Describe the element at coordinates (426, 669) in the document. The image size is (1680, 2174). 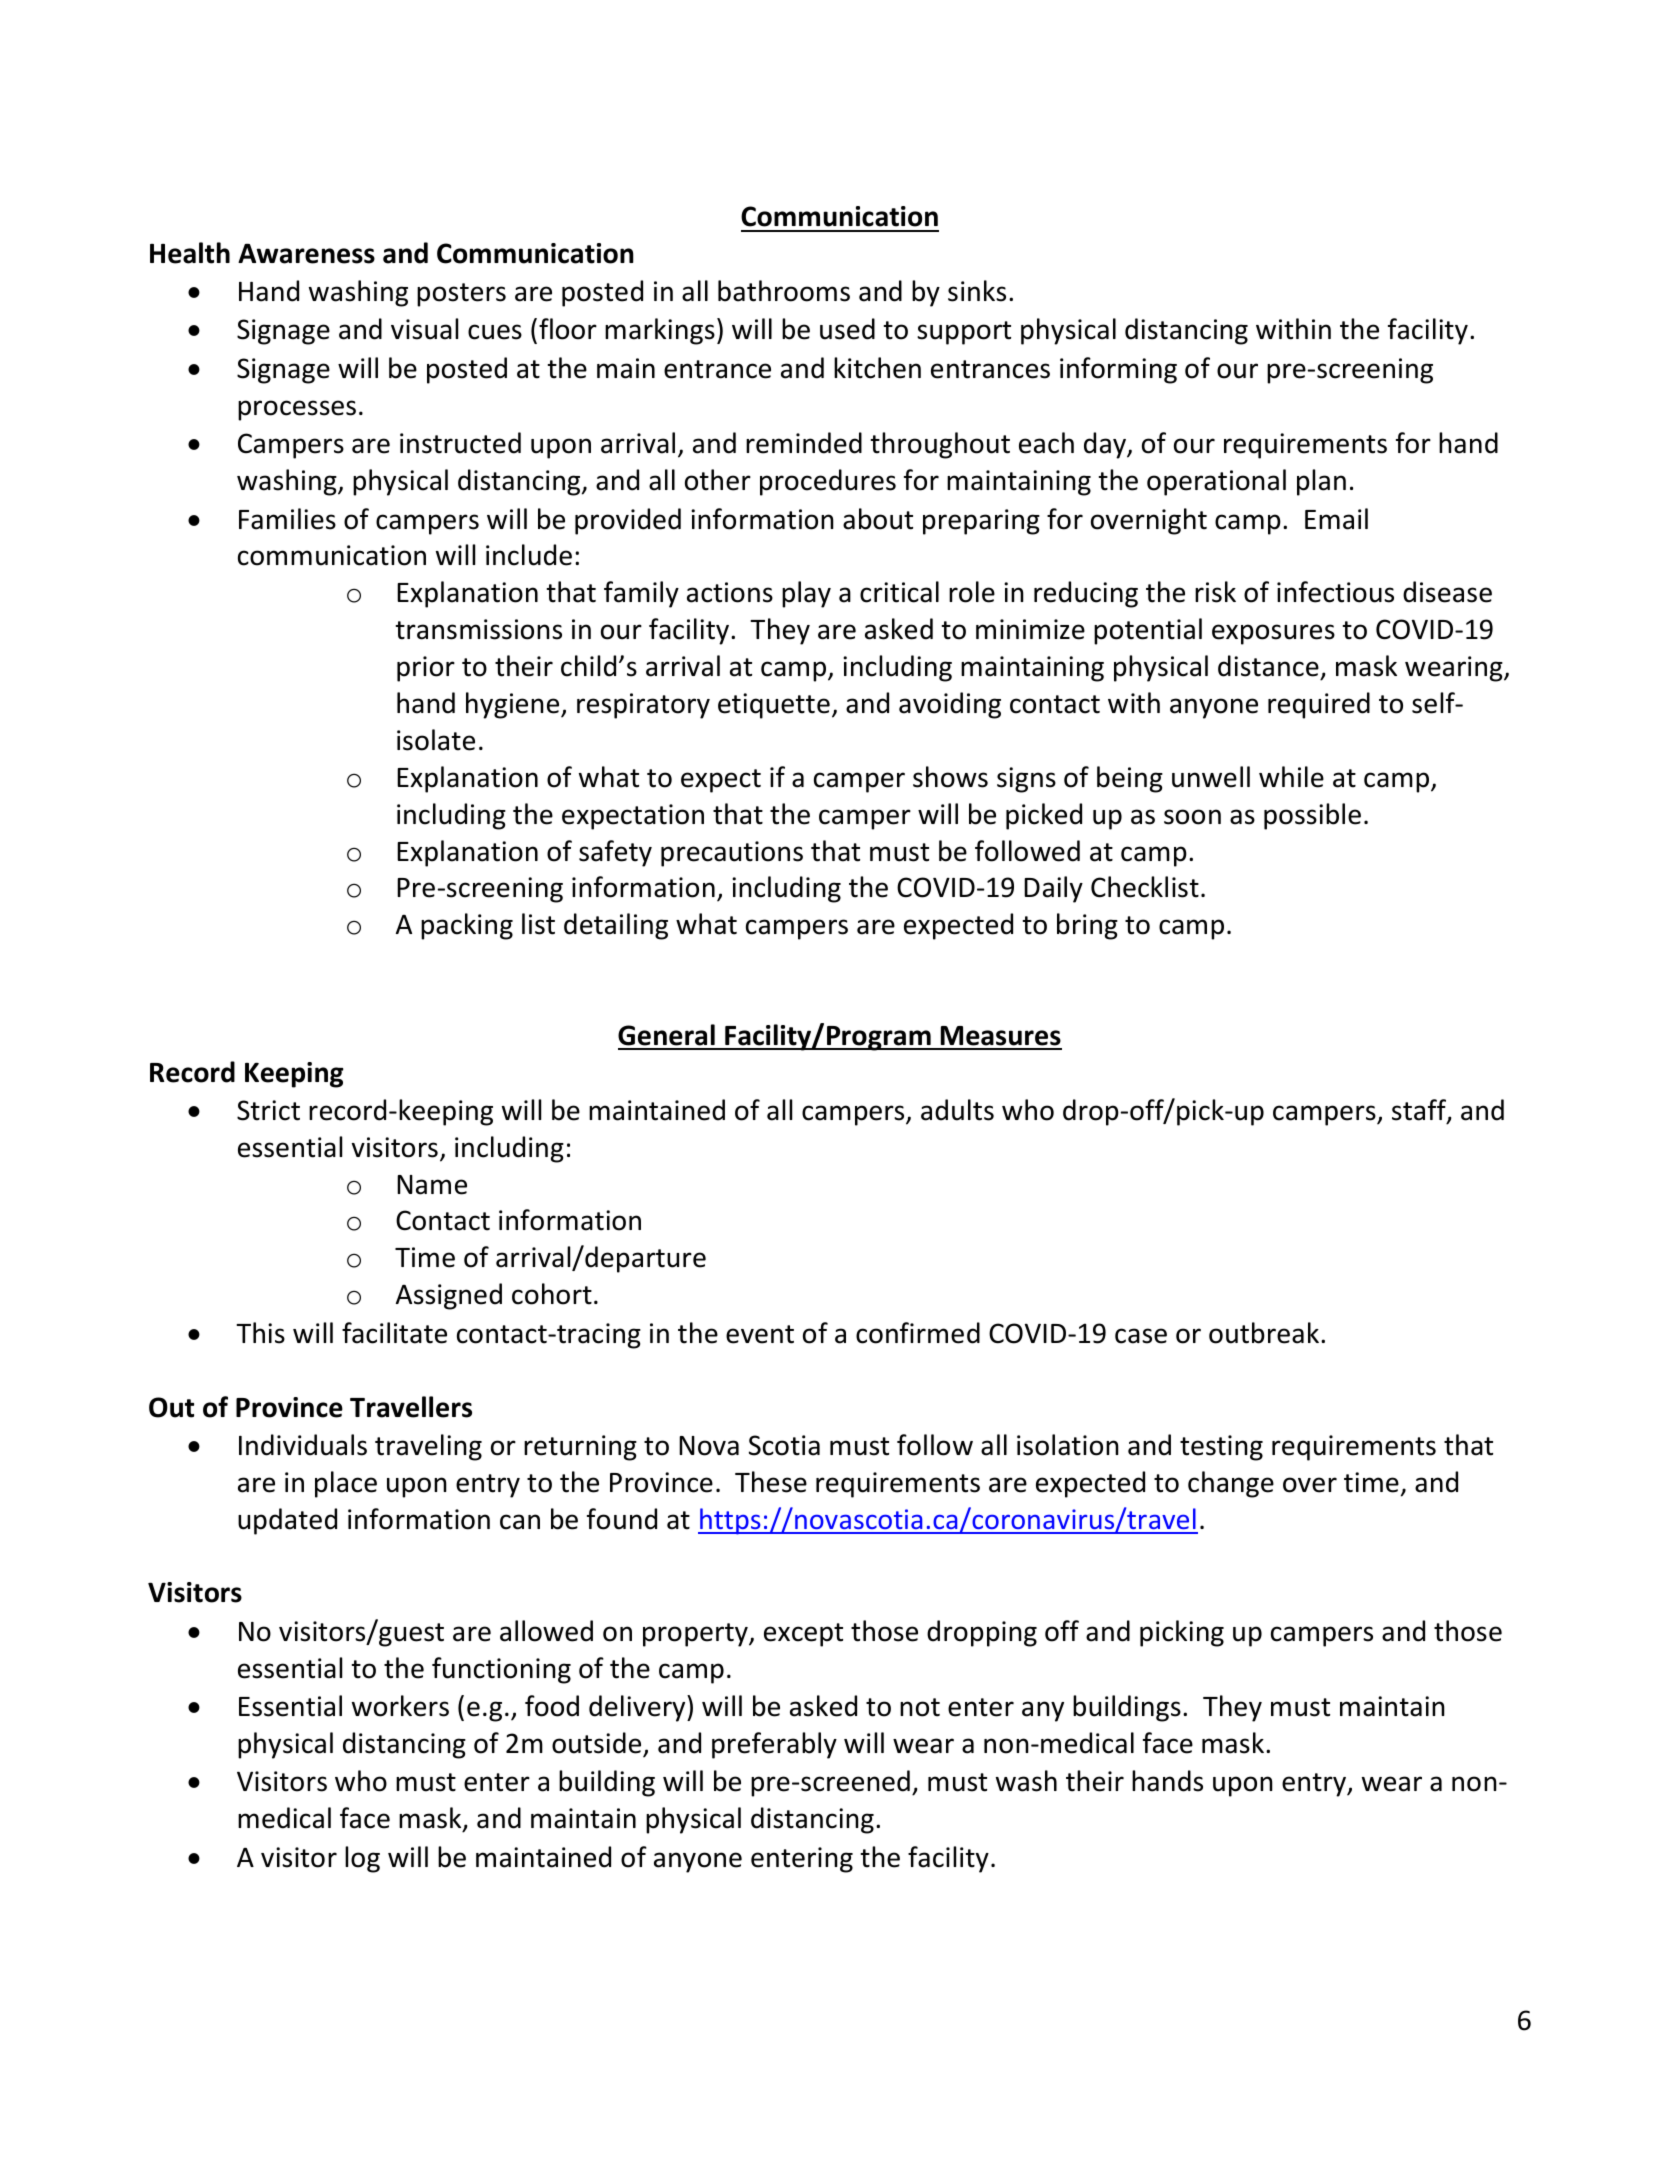
I see `prior` at that location.
